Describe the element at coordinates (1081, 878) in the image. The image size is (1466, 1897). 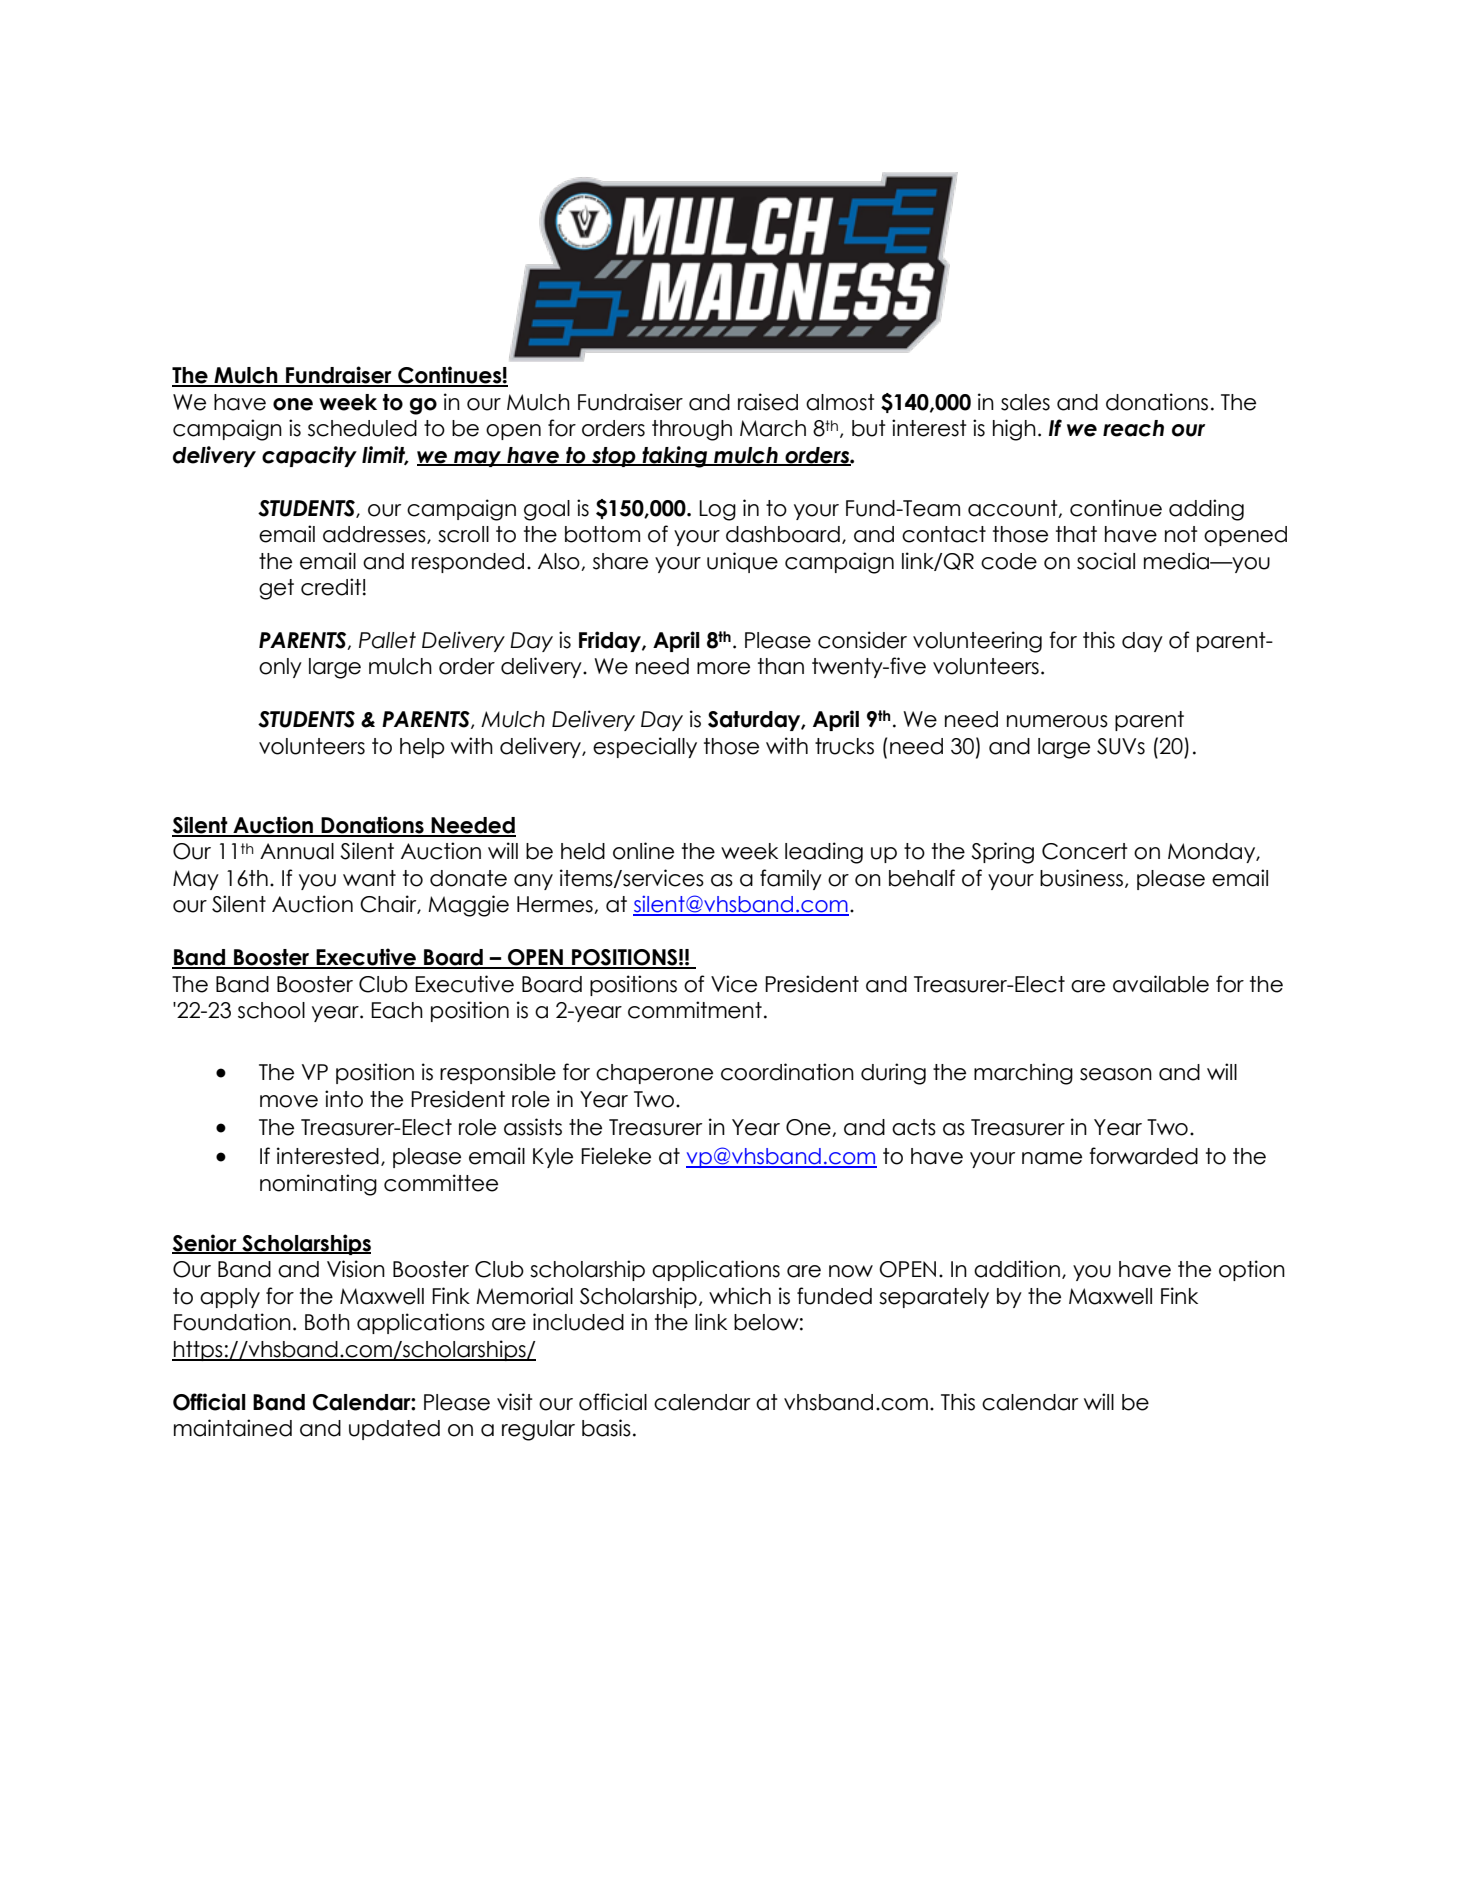
I see `business` at that location.
